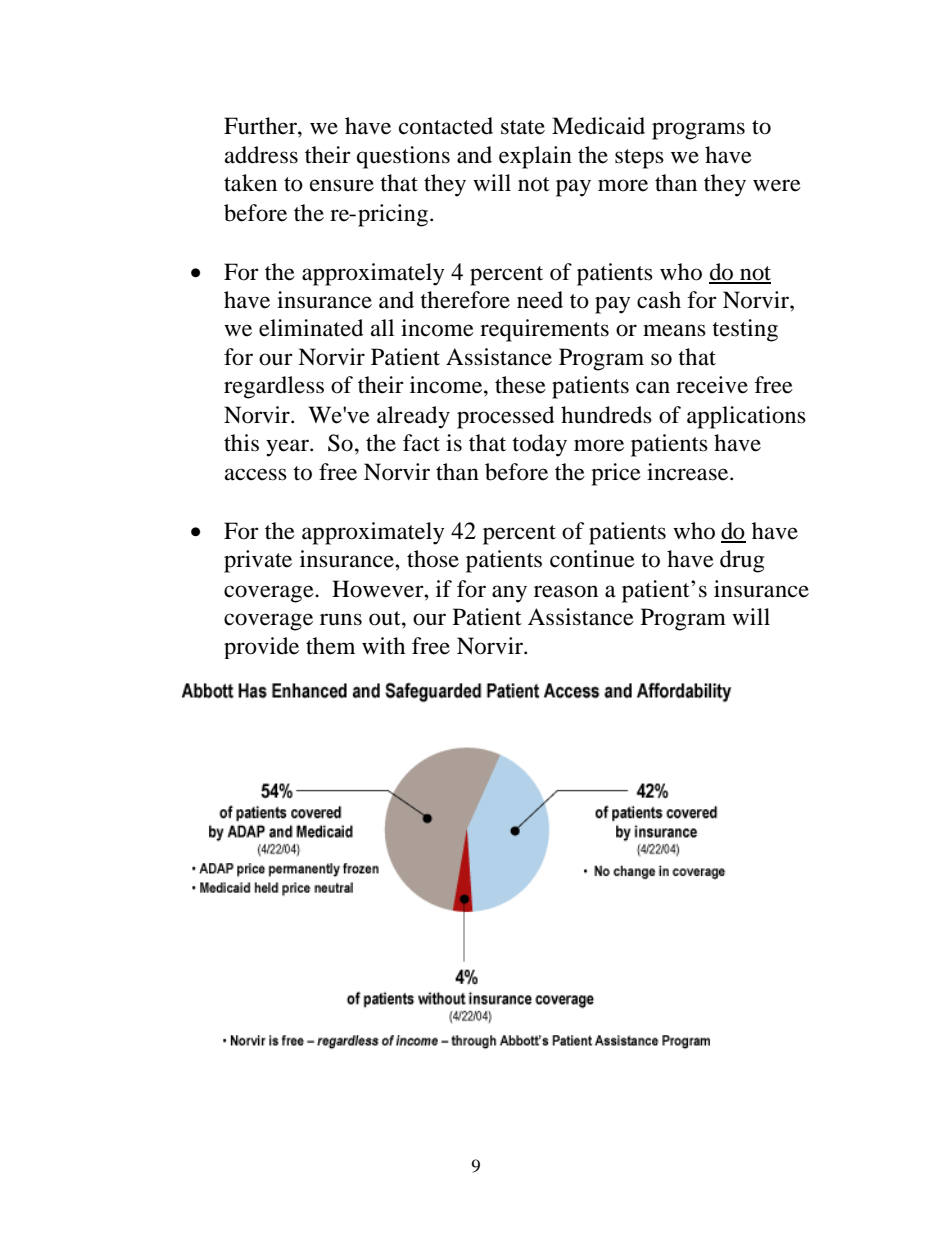 Image resolution: width=952 pixels, height=1233 pixels. What do you see at coordinates (330, 646) in the screenshot?
I see `them` at bounding box center [330, 646].
